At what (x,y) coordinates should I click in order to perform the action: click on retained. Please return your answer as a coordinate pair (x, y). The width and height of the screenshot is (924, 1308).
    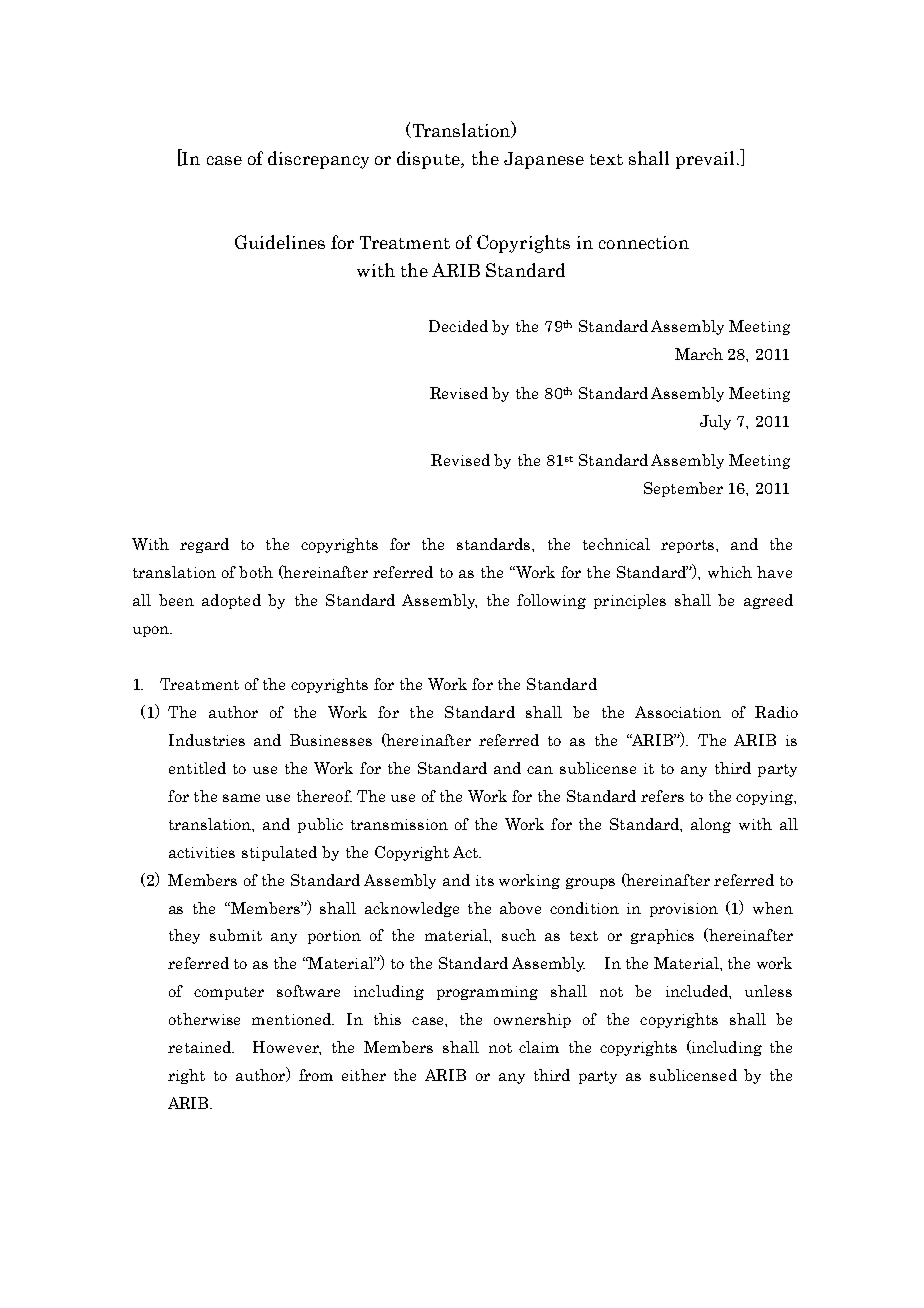
    Looking at the image, I should click on (201, 1047).
